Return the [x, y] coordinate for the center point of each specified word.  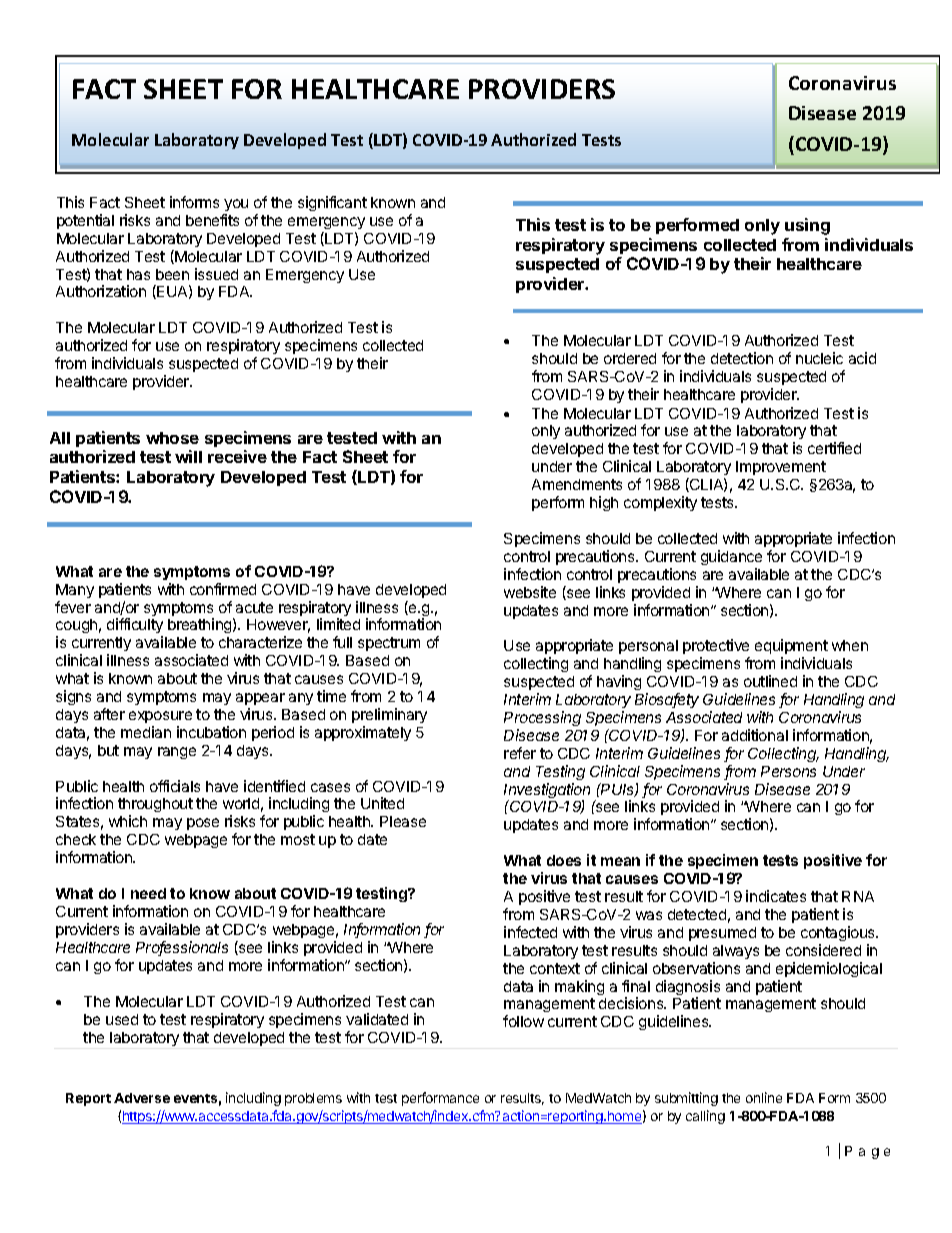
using [807, 226]
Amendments [577, 484]
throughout [155, 807]
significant [332, 203]
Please [403, 821]
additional [755, 735]
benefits [212, 220]
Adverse [142, 1098]
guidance [731, 557]
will [188, 456]
